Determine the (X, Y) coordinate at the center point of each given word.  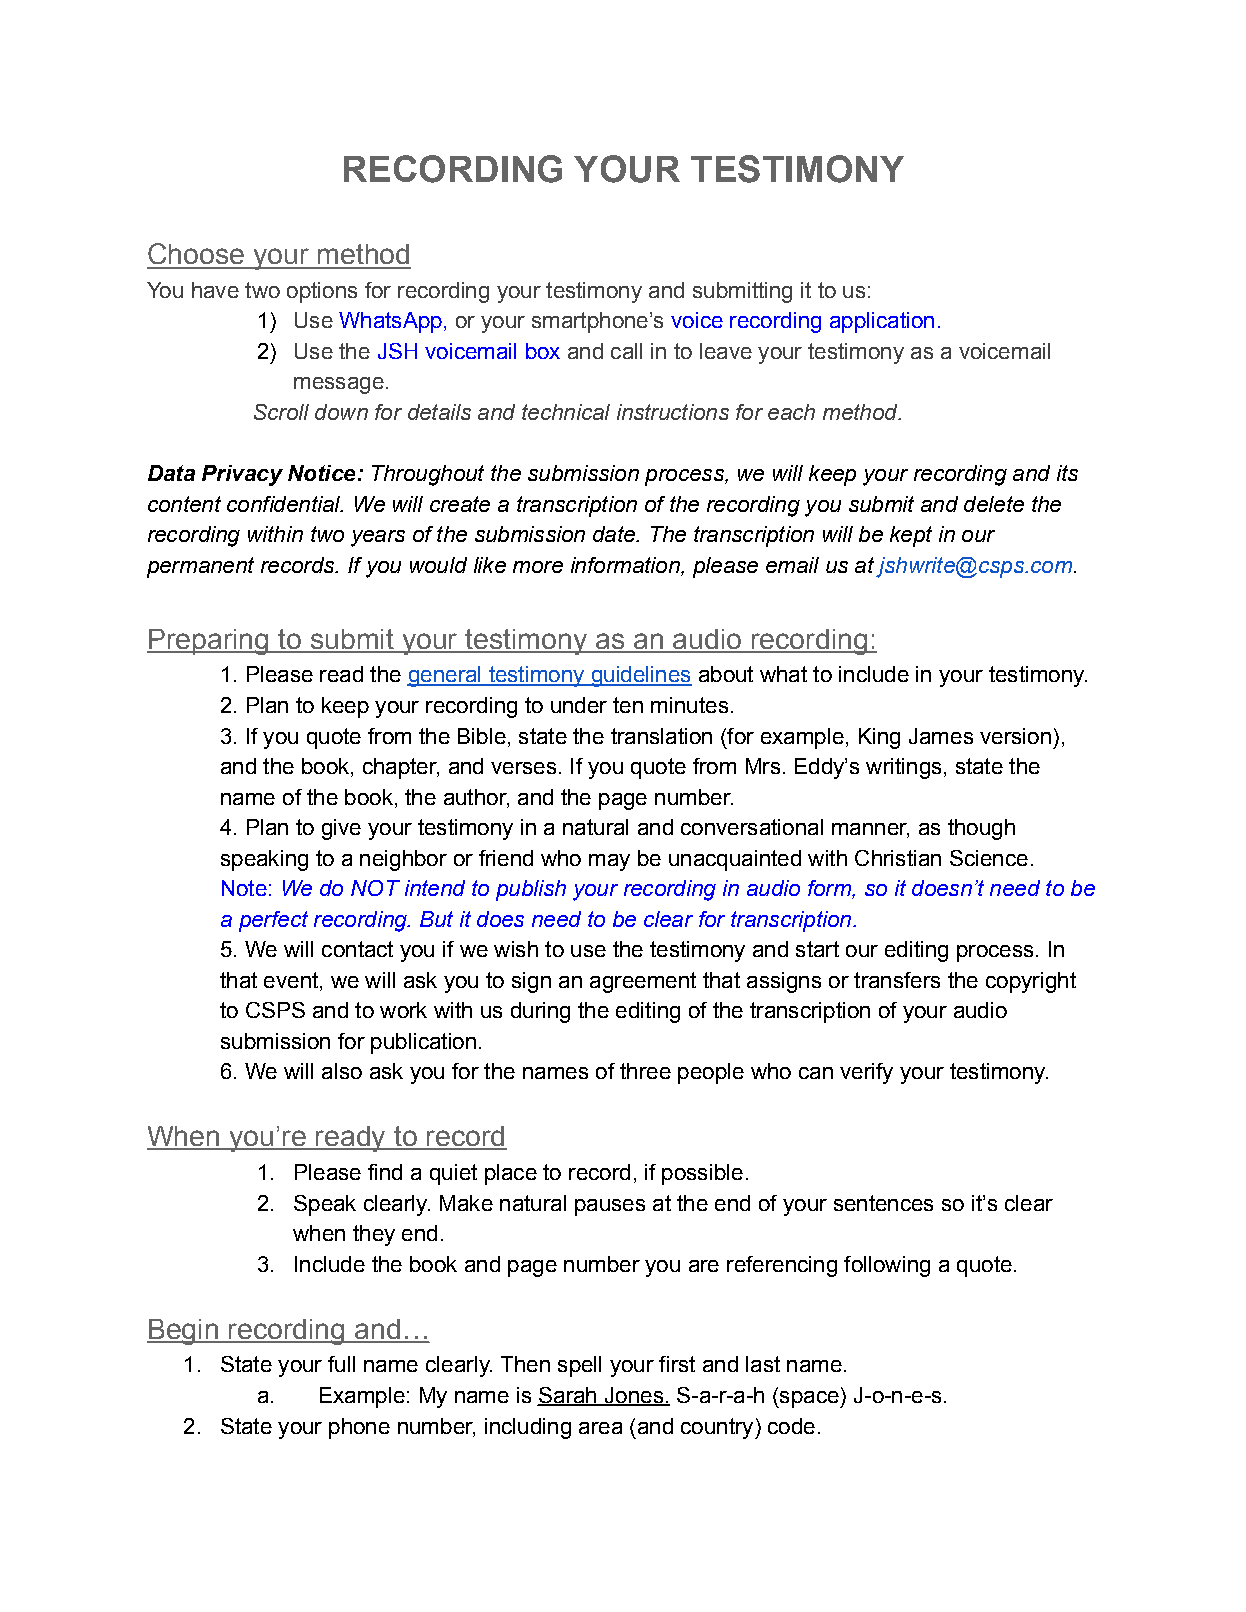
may (609, 862)
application (882, 322)
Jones (633, 1396)
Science (989, 858)
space (809, 1399)
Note (244, 888)
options (322, 292)
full (341, 1364)
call (626, 351)
